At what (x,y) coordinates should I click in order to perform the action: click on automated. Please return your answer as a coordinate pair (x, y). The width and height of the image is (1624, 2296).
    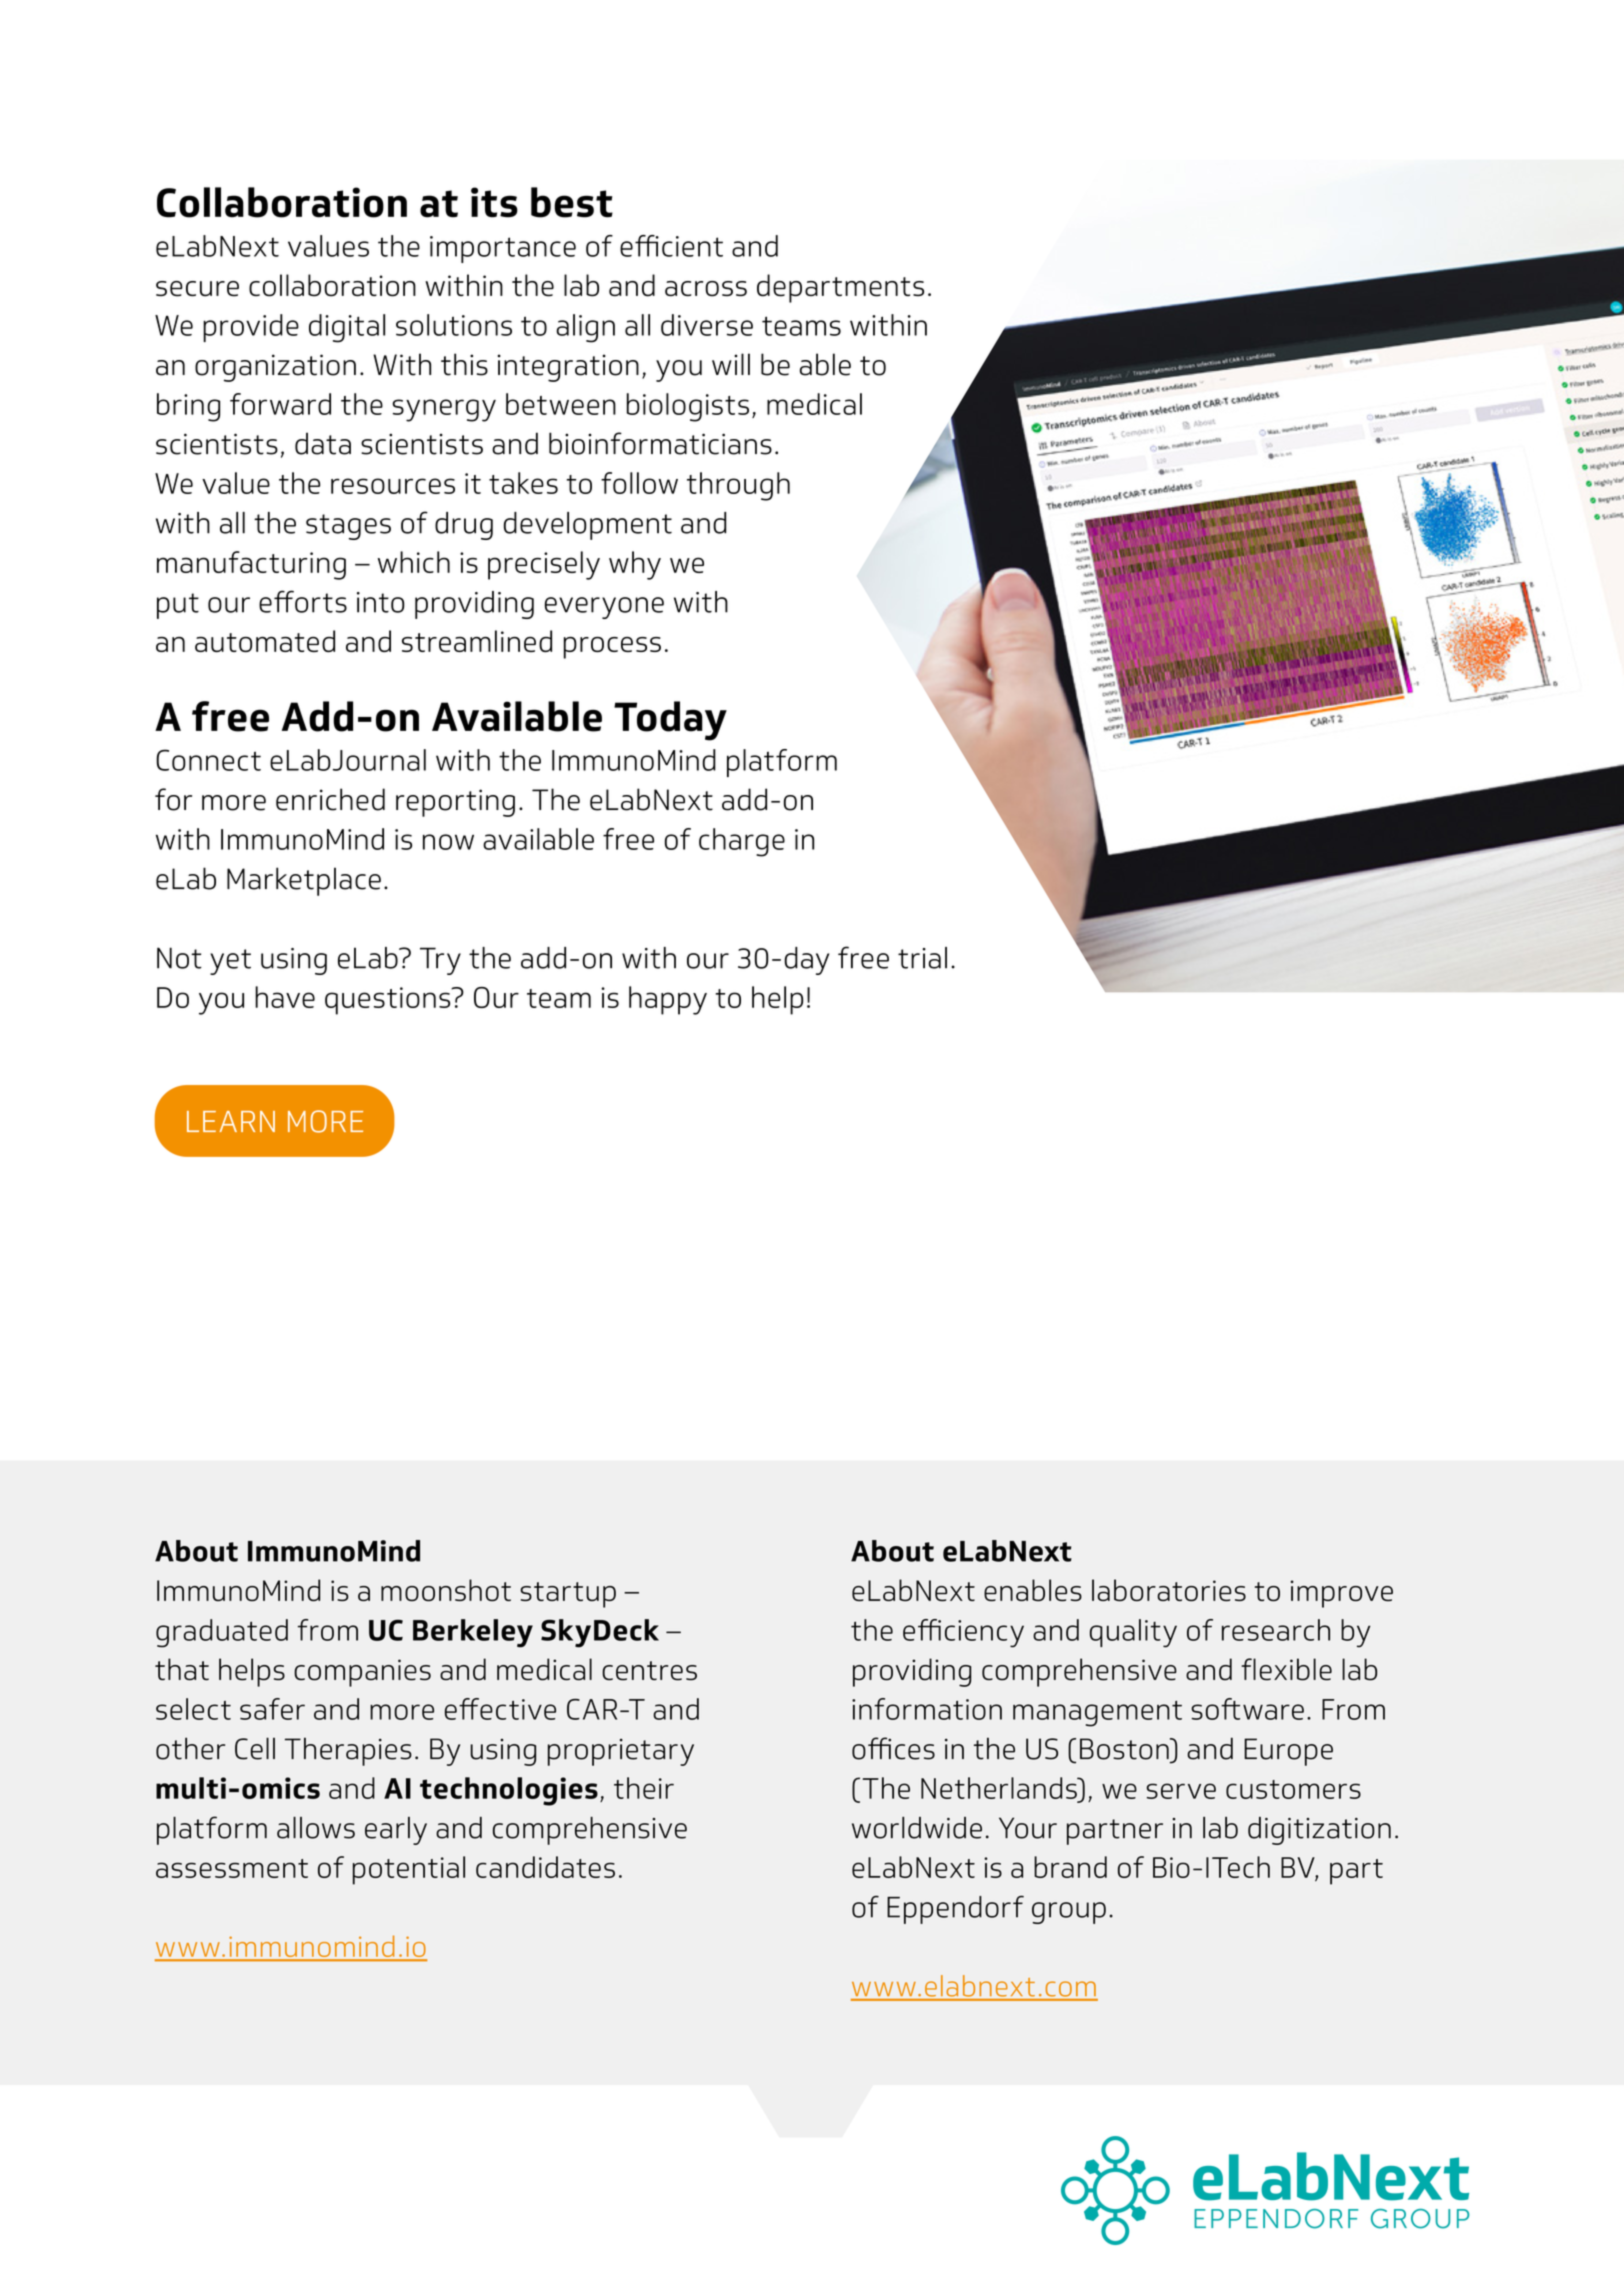
    Looking at the image, I should click on (265, 641).
